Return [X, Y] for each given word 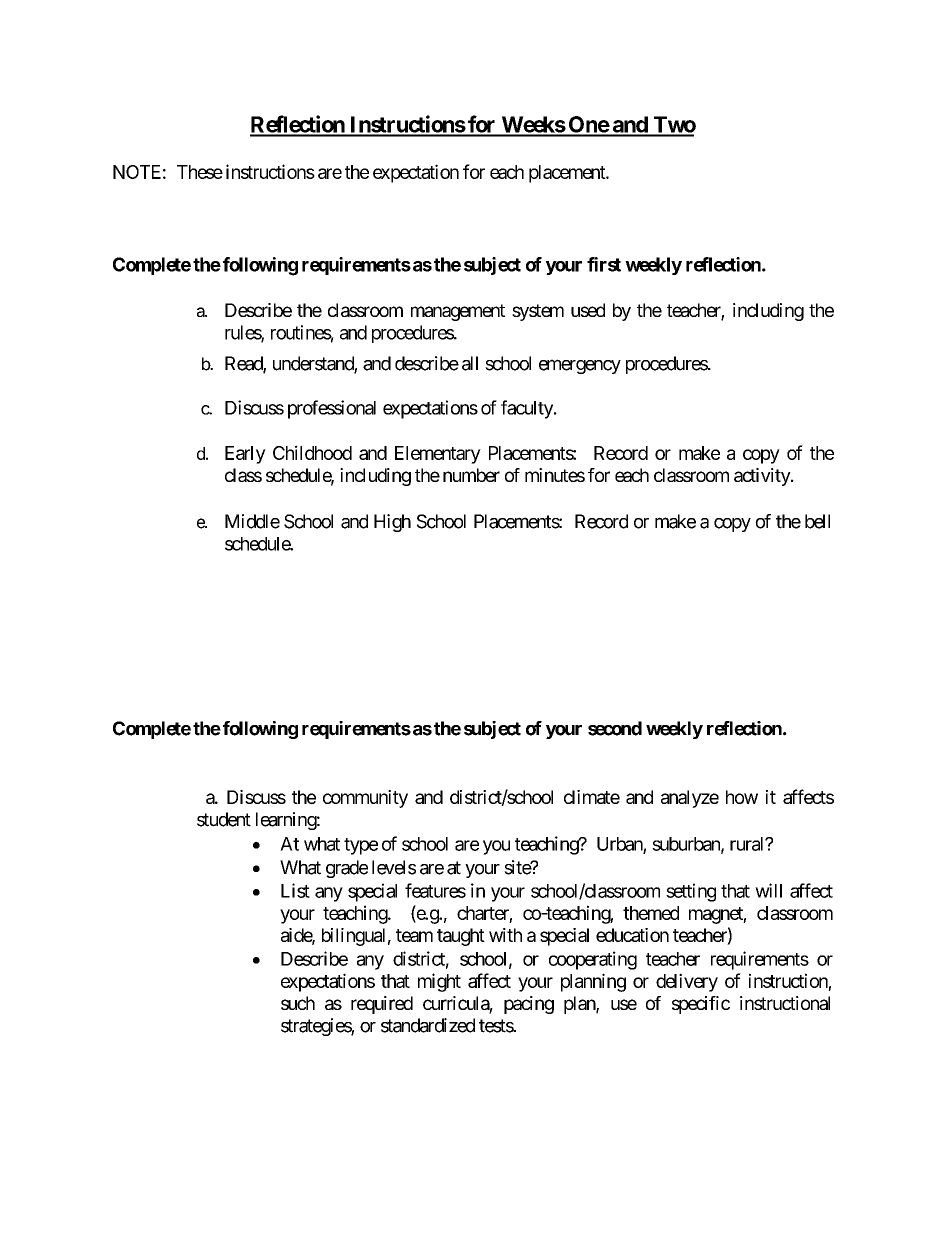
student [224, 819]
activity [763, 477]
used [588, 310]
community [365, 799]
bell [817, 521]
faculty [528, 409]
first [604, 264]
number [471, 475]
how [742, 797]
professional [332, 409]
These [200, 172]
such [298, 1003]
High [392, 523]
